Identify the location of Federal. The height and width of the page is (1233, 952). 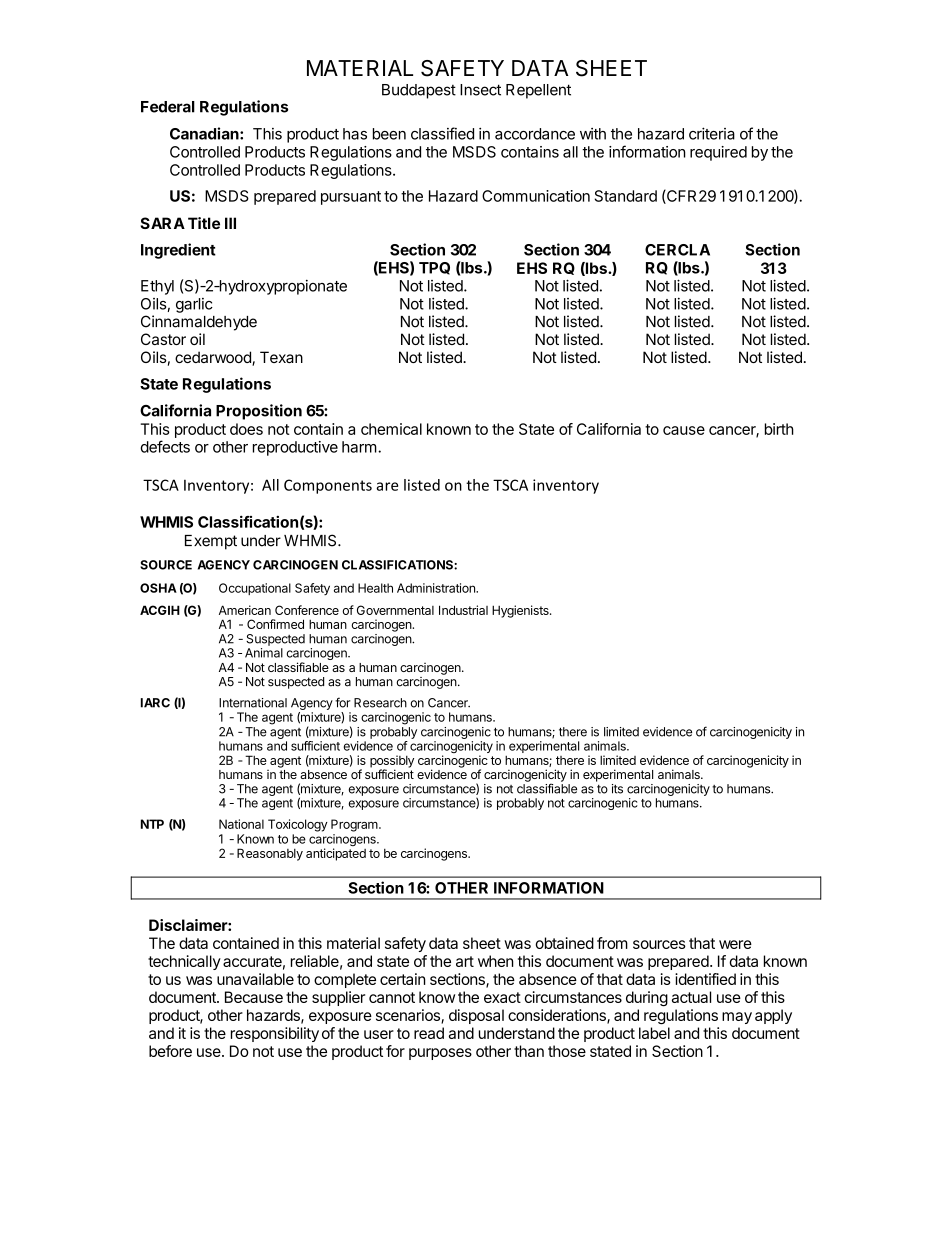
(168, 107).
